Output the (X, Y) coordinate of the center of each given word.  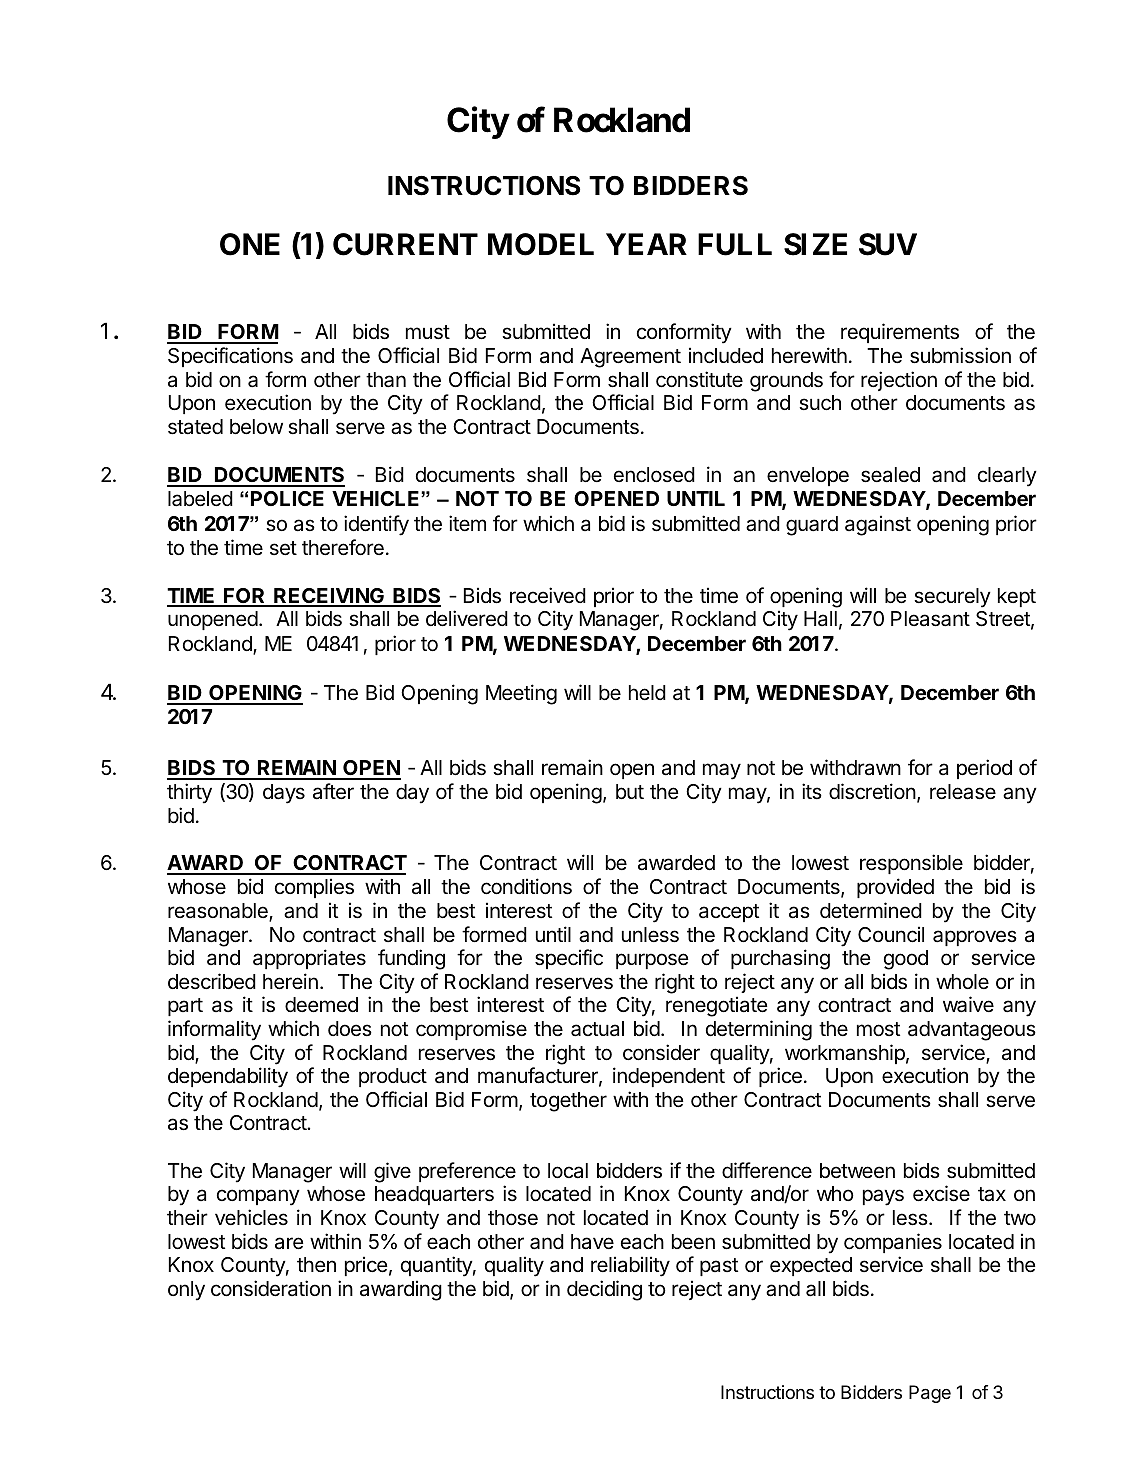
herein (290, 981)
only (186, 1291)
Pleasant (930, 619)
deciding (604, 1290)
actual (597, 1029)
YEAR (646, 244)
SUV (888, 244)
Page (930, 1394)
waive (968, 1004)
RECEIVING (329, 597)
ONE (250, 244)
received (548, 595)
